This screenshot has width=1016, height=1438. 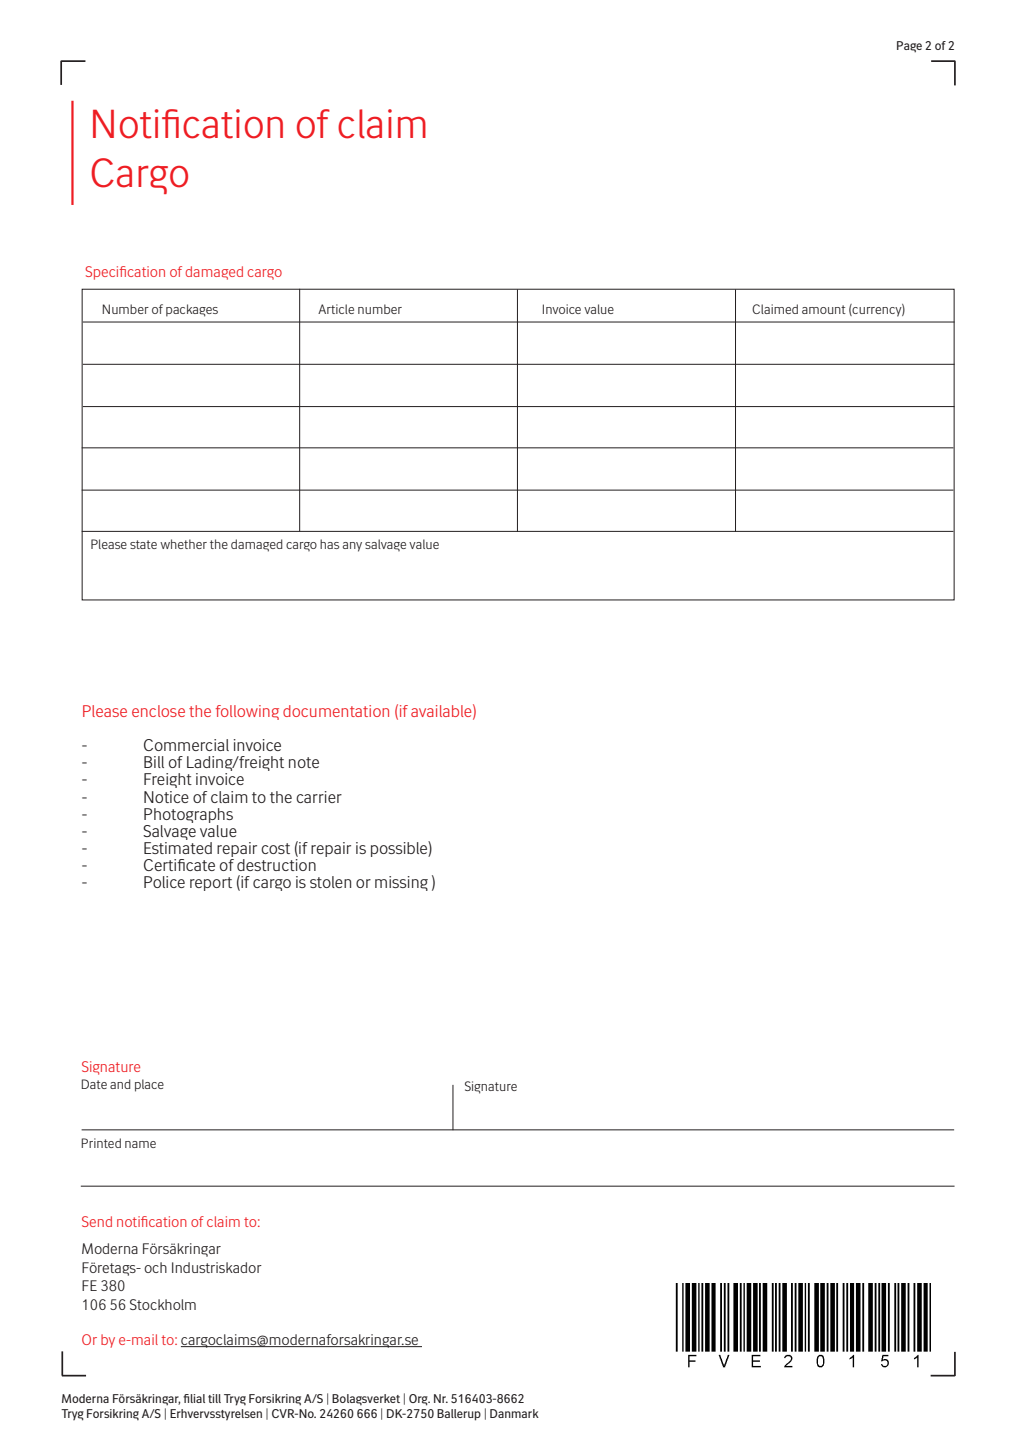 What do you see at coordinates (824, 309) in the screenshot?
I see `amount` at bounding box center [824, 309].
